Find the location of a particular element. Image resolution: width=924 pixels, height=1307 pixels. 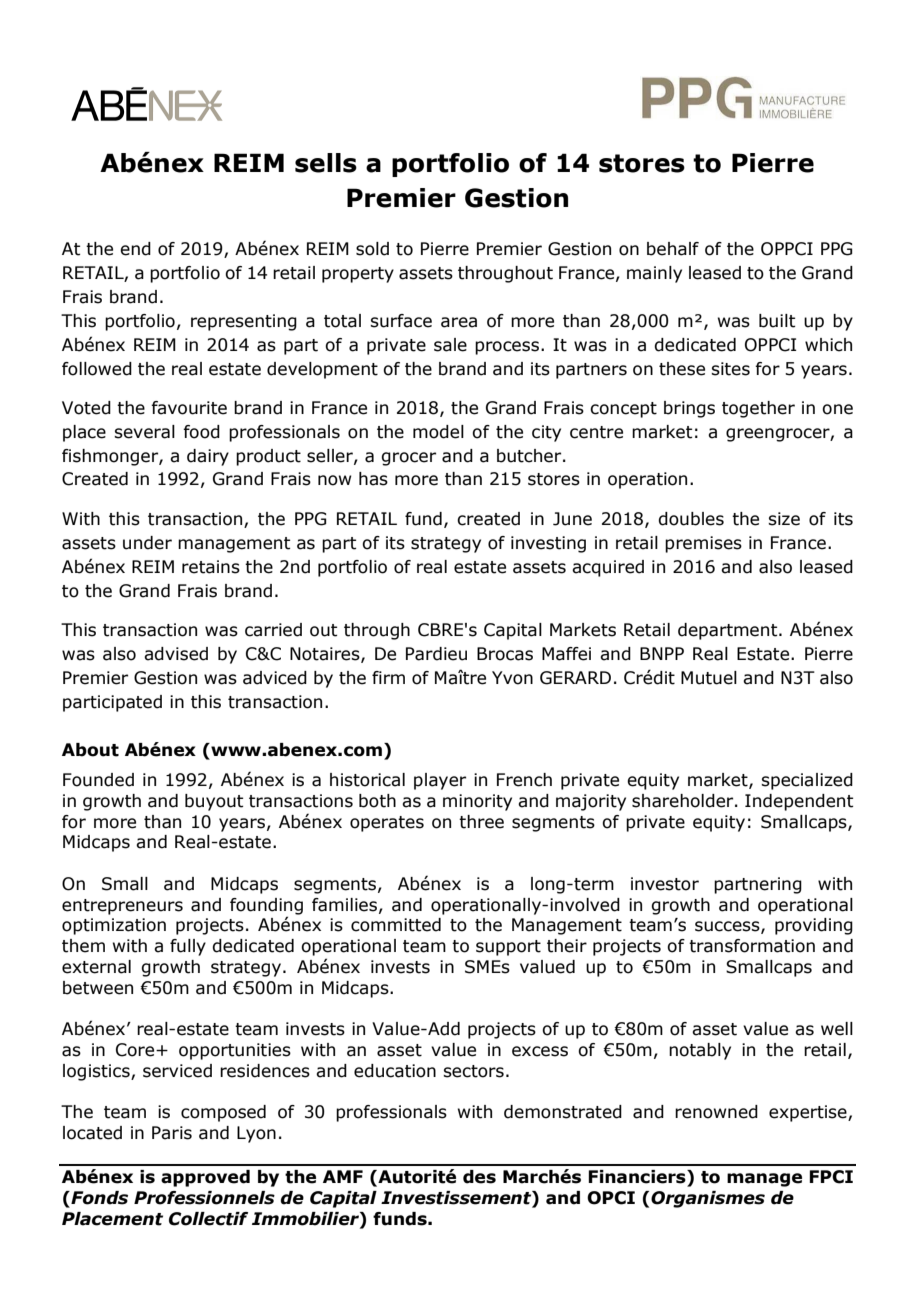

GERARD is located at coordinates (575, 678).
